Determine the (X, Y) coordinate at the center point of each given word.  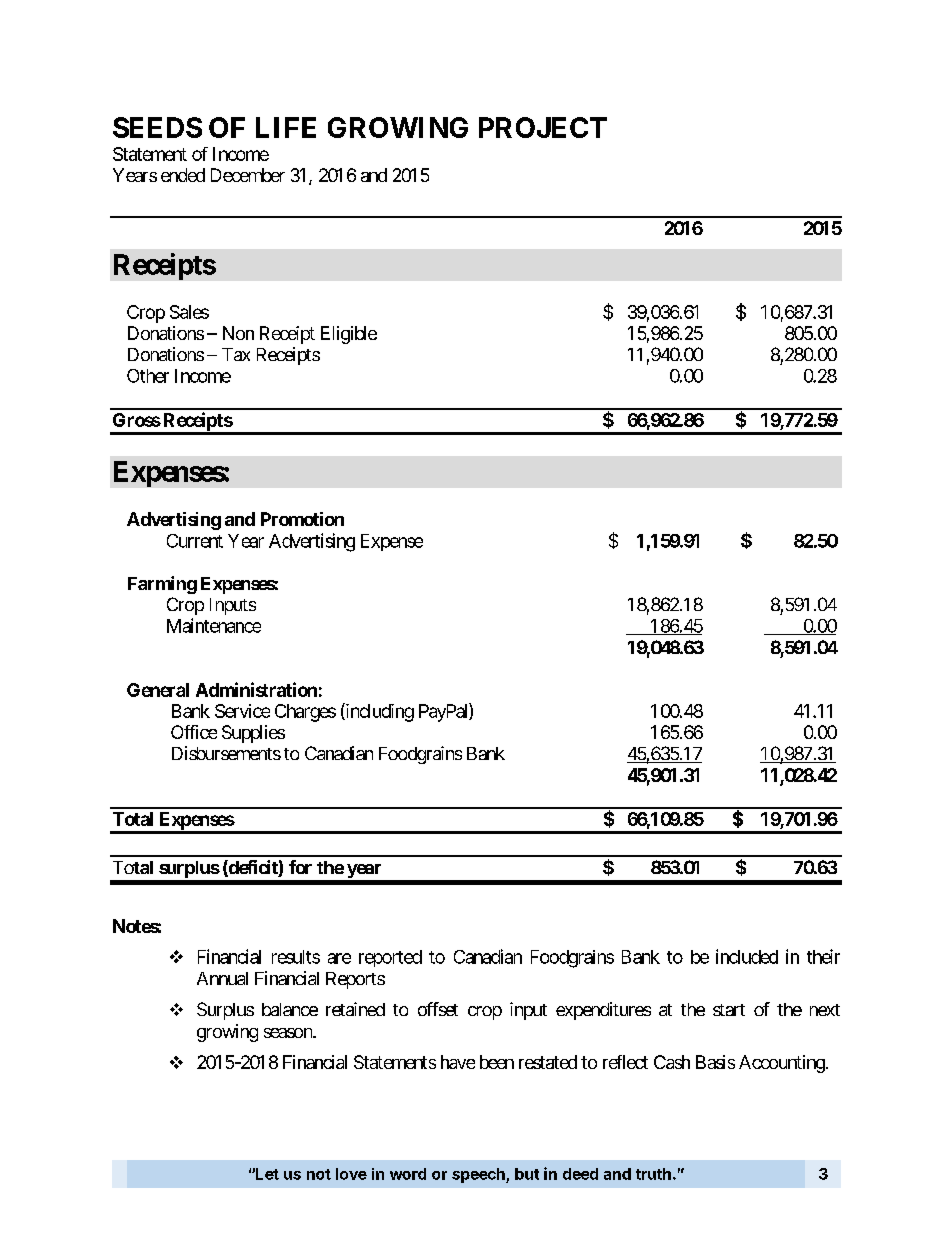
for (300, 867)
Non (238, 333)
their (823, 956)
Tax (236, 354)
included (747, 956)
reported (390, 958)
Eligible (349, 335)
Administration (256, 689)
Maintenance (214, 625)
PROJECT (543, 127)
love (351, 1174)
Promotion (302, 519)
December (248, 175)
